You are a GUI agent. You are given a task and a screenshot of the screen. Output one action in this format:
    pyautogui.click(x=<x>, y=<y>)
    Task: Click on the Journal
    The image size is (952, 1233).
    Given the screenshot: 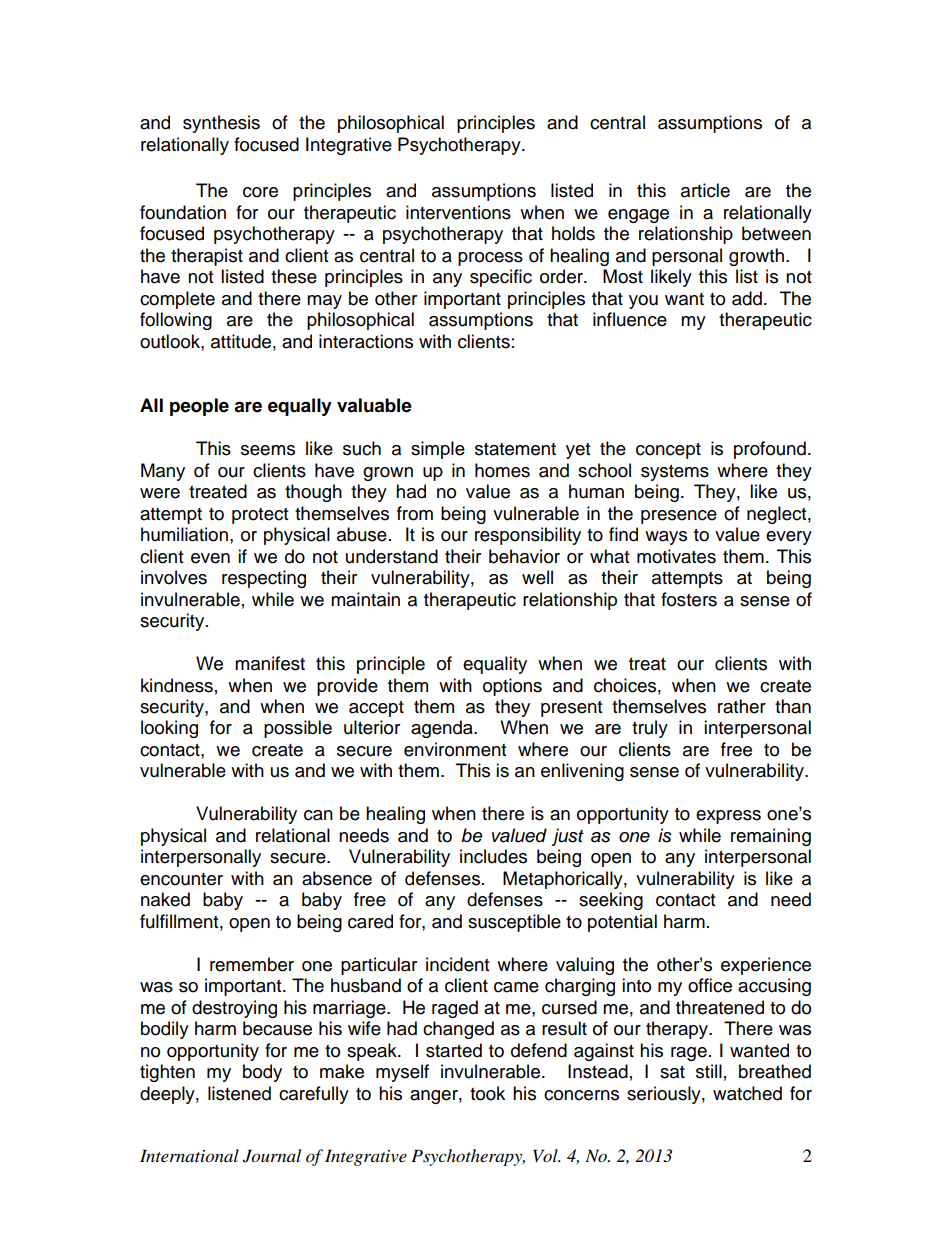 What is the action you would take?
    pyautogui.click(x=272, y=1156)
